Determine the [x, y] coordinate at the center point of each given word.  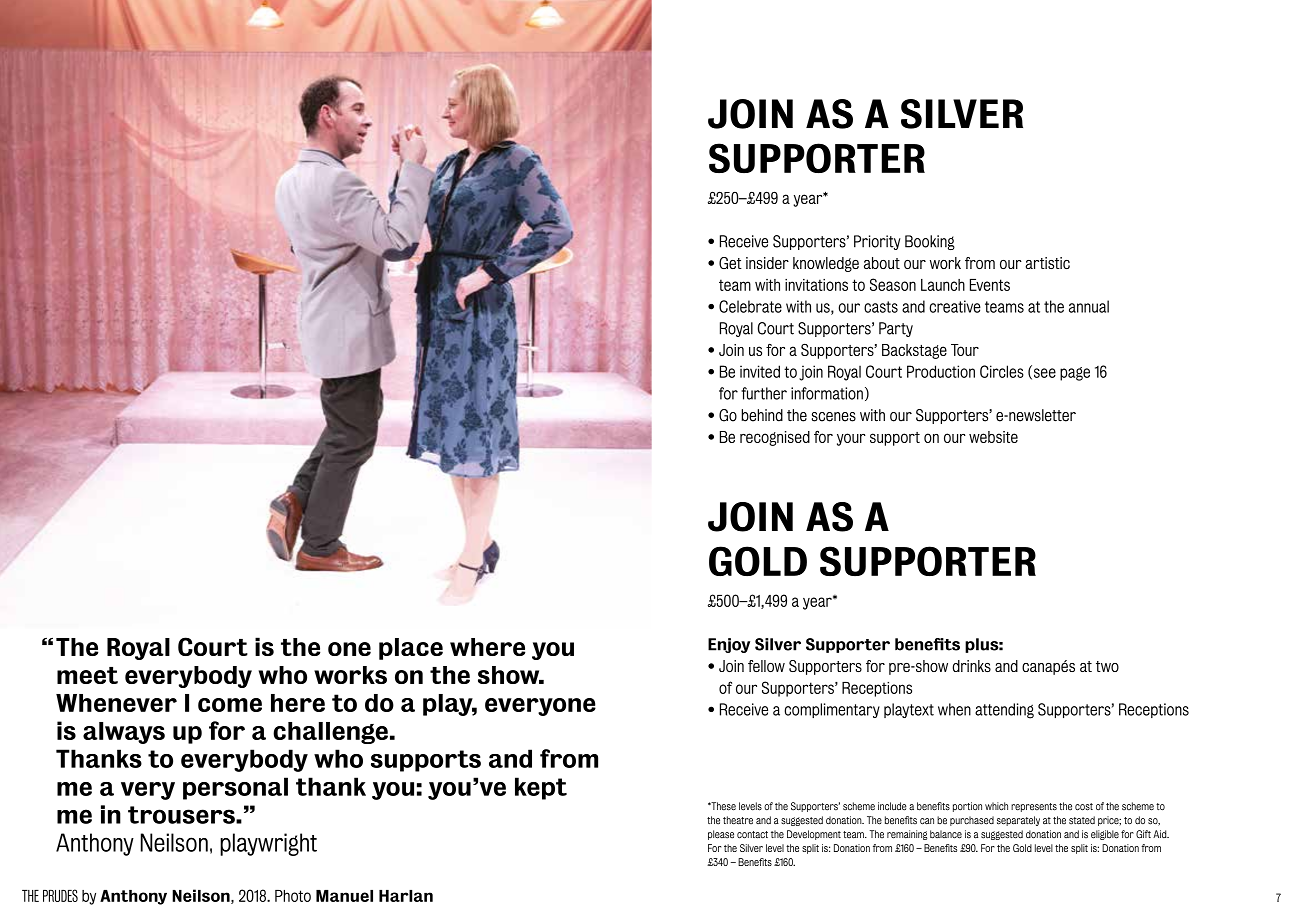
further [764, 393]
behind [762, 415]
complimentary [832, 710]
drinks [971, 666]
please [721, 835]
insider [767, 263]
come [230, 705]
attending [1004, 711]
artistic [1047, 263]
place [411, 649]
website [993, 437]
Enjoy [729, 645]
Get [730, 263]
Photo [293, 896]
